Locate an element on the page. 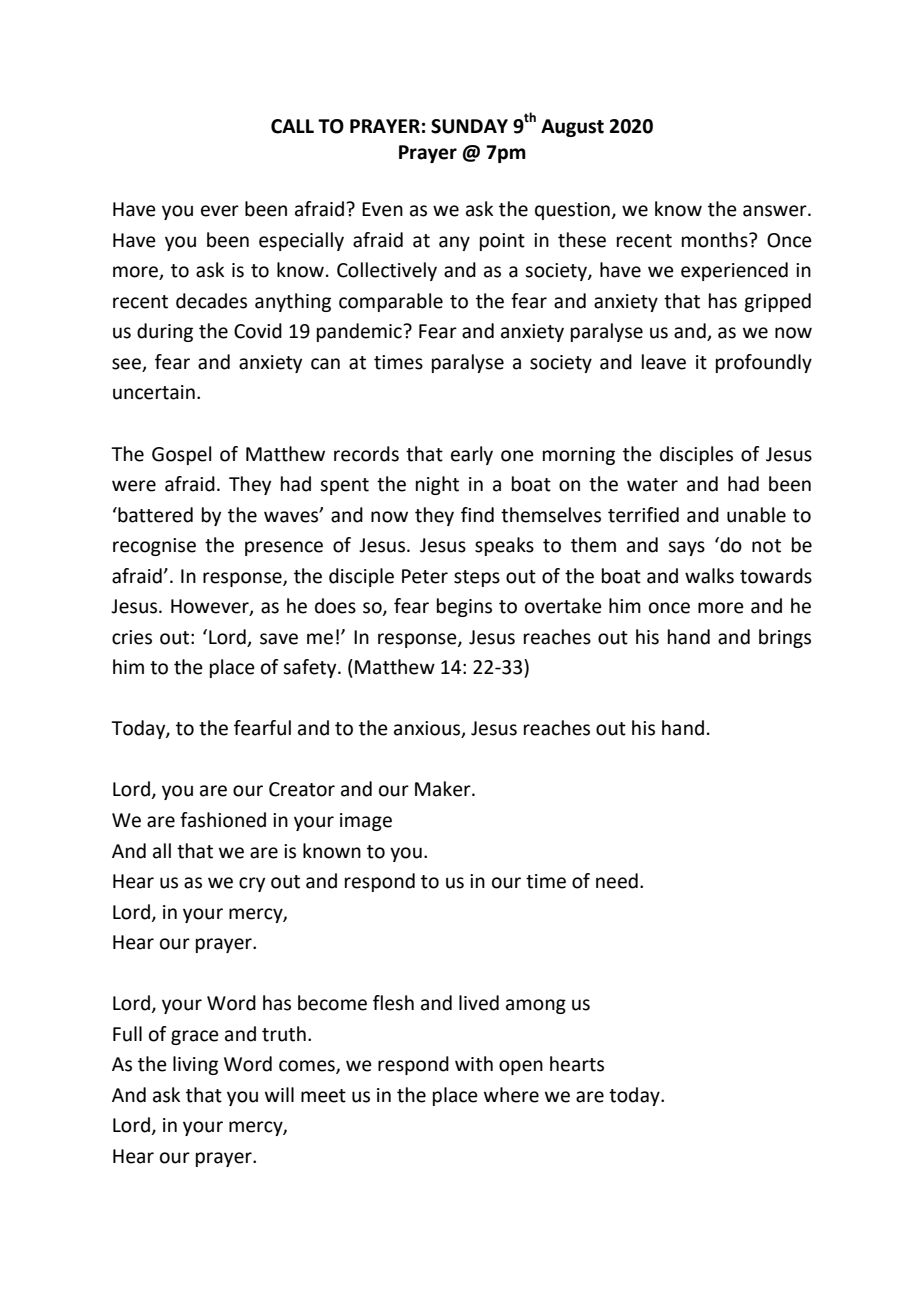 This page has height=1308, width=924. SUNDAY is located at coordinates (469, 126).
